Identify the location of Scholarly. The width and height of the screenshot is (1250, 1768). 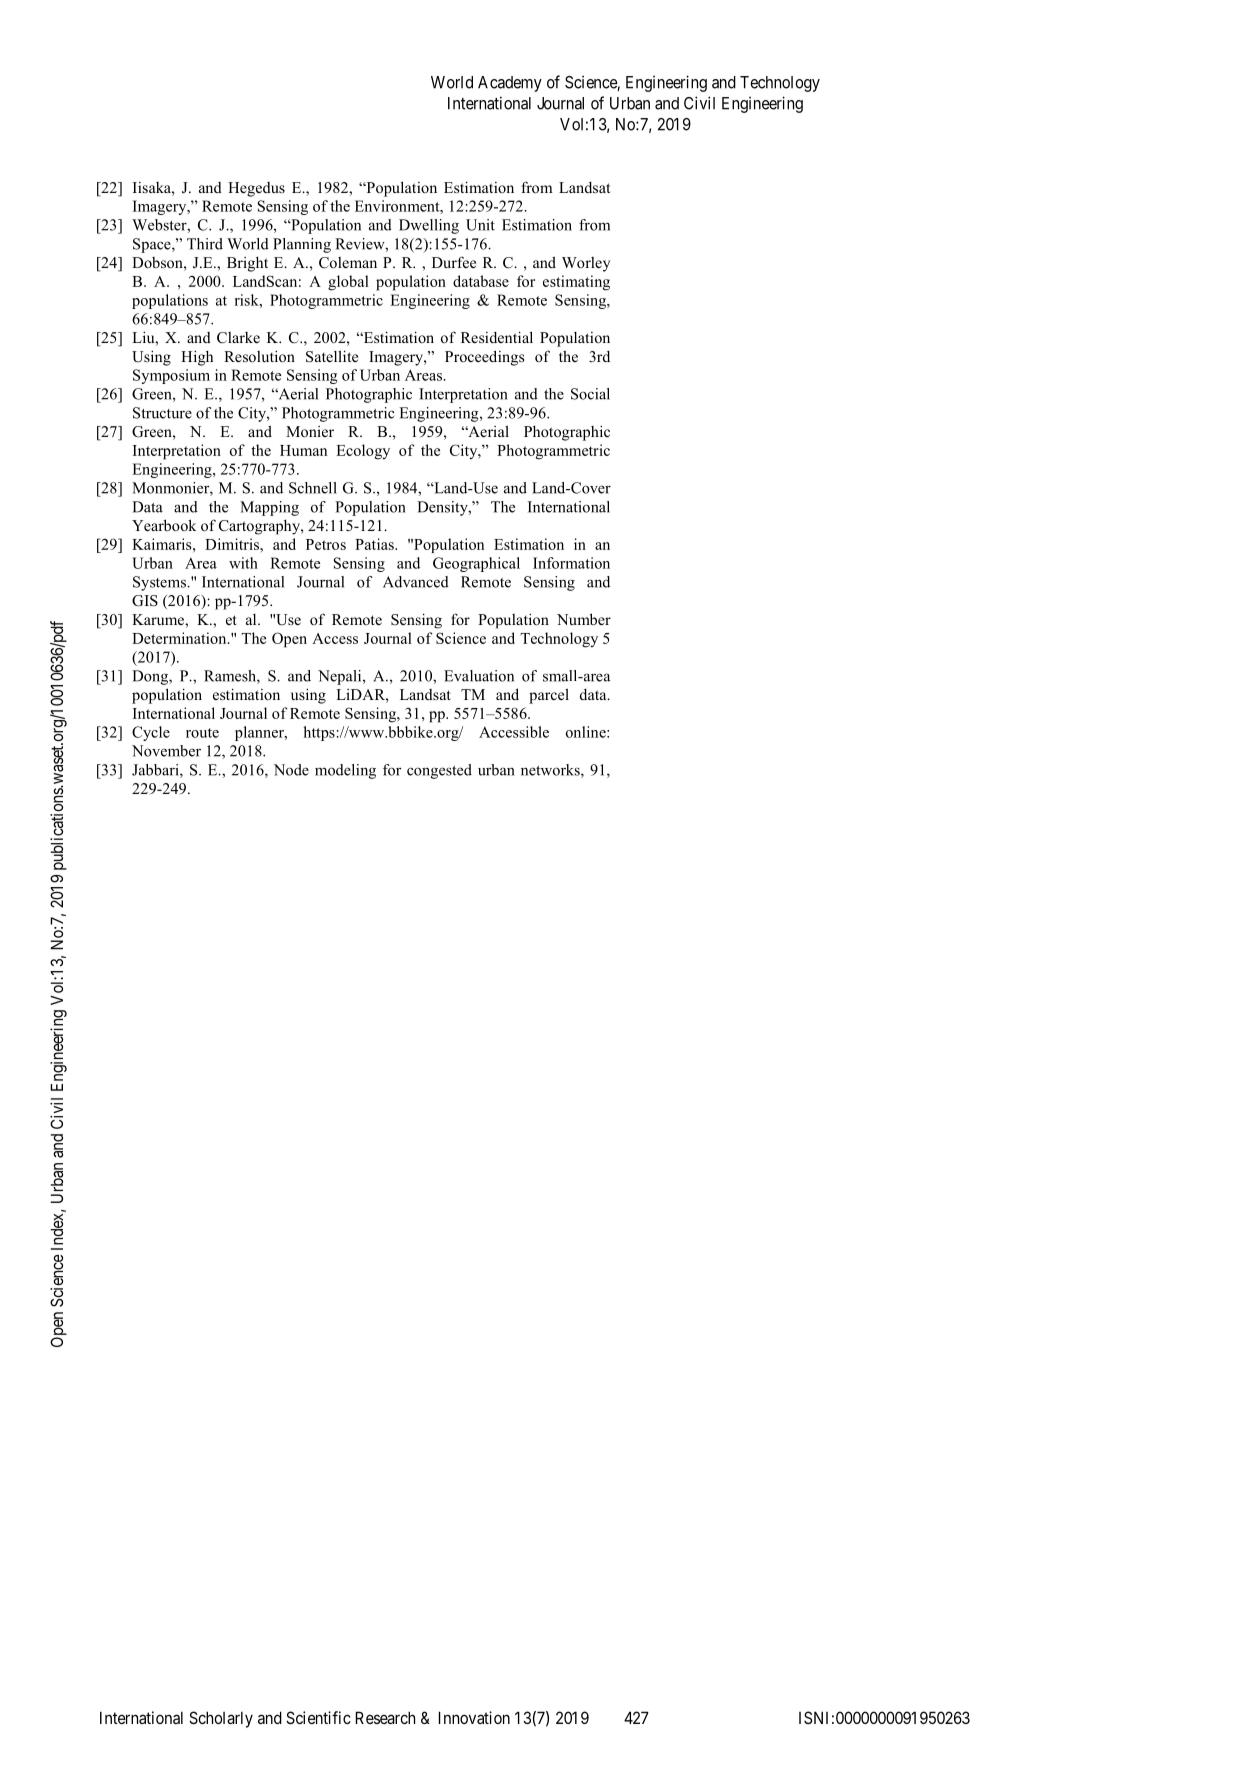
(221, 1719).
